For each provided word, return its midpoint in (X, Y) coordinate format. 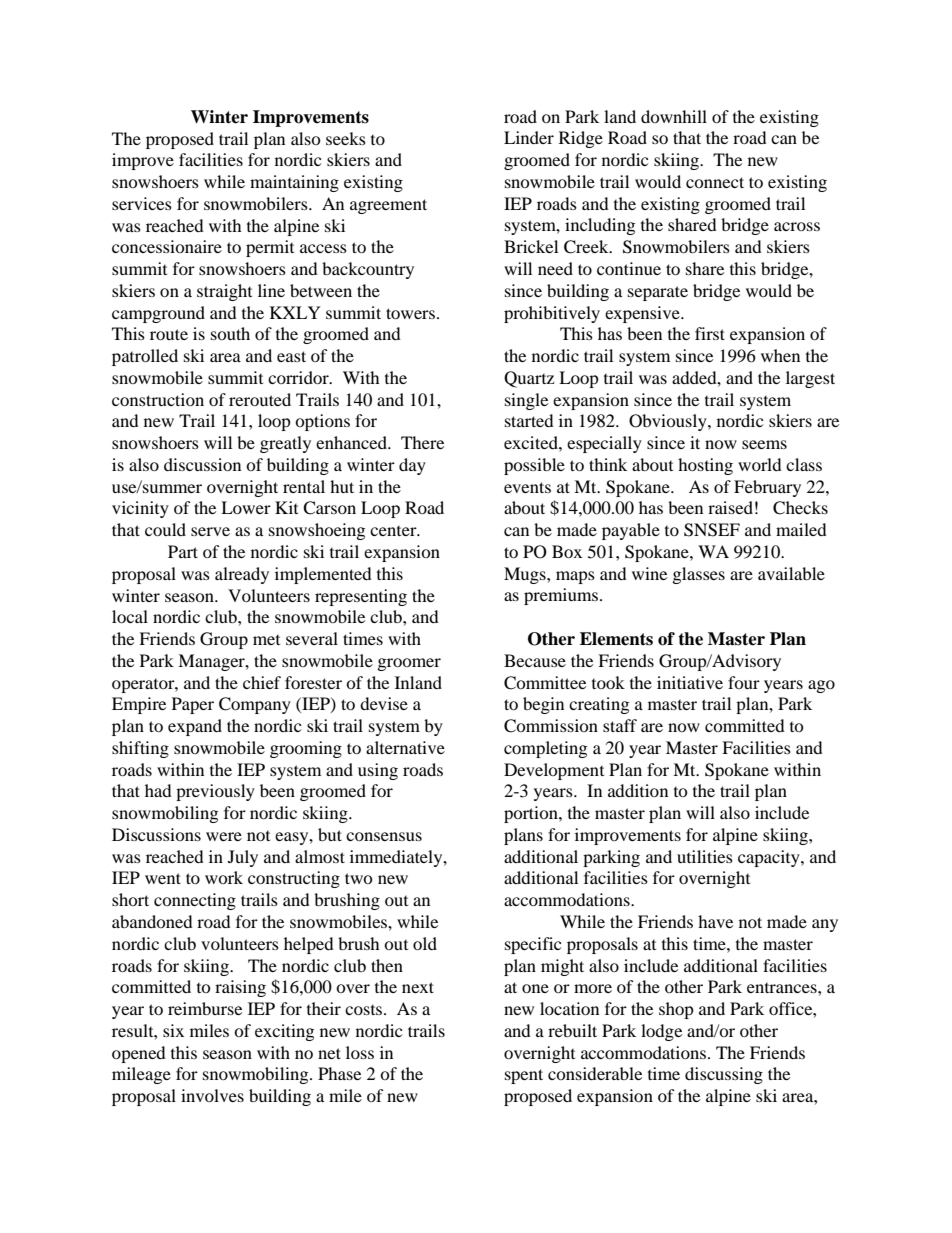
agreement (388, 206)
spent (524, 1076)
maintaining (294, 183)
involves (212, 1095)
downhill (674, 116)
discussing (724, 1075)
